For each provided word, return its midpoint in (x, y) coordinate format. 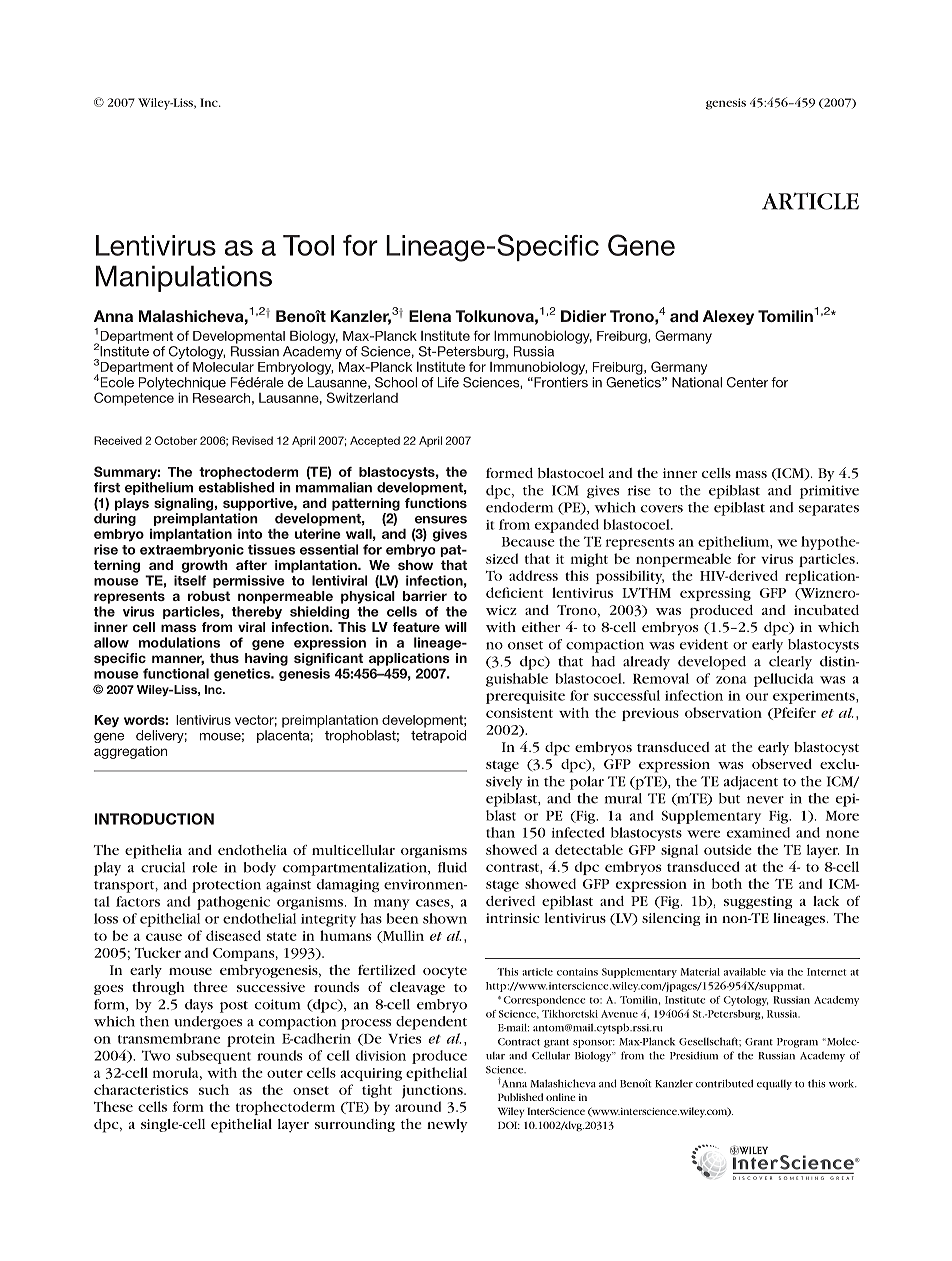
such (214, 1089)
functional (176, 673)
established (236, 487)
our (757, 697)
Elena (430, 316)
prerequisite (525, 697)
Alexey (728, 317)
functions (436, 503)
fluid (452, 867)
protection (226, 886)
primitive (829, 492)
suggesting (758, 902)
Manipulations (184, 278)
